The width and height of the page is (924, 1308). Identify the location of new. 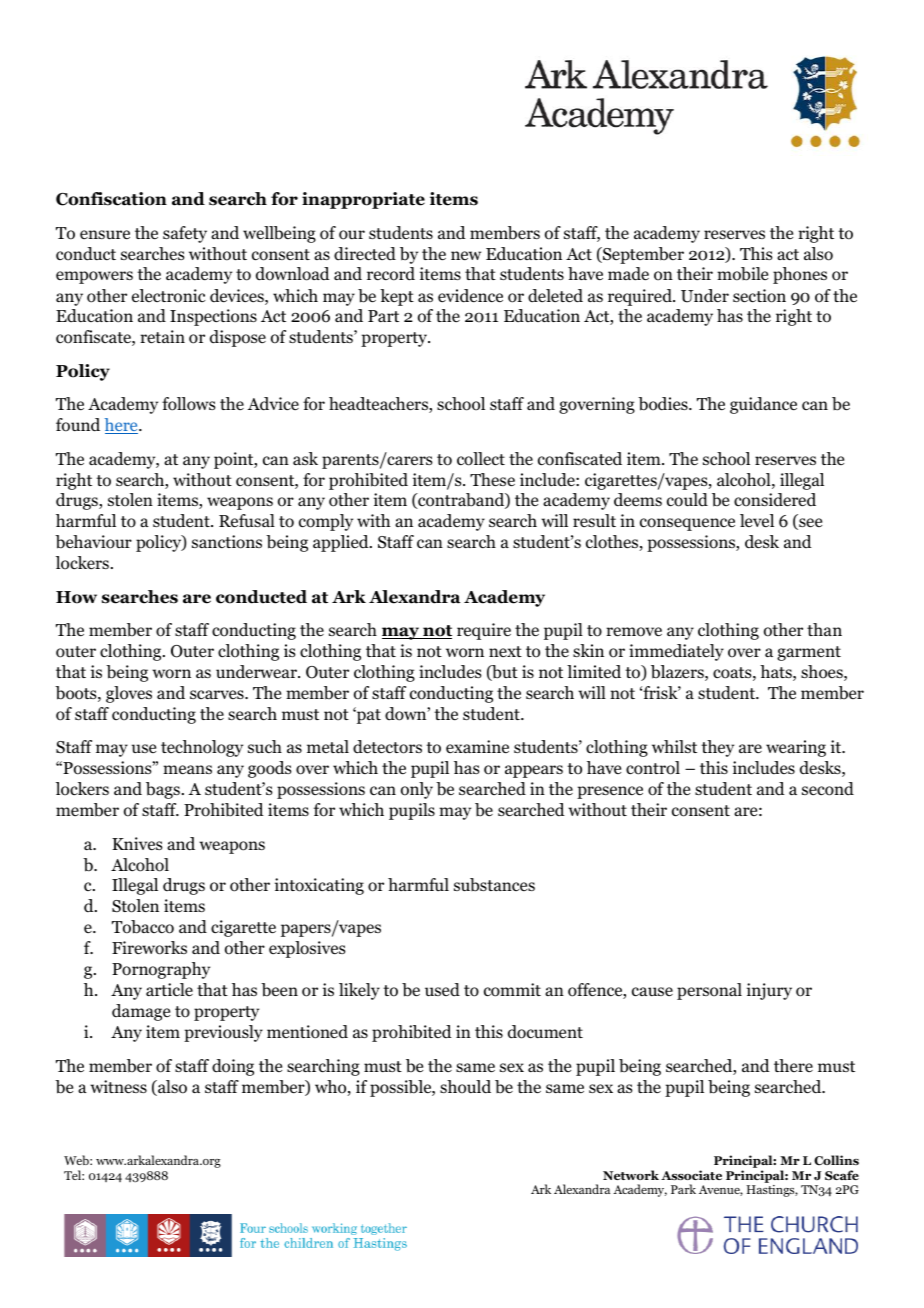
(466, 255).
